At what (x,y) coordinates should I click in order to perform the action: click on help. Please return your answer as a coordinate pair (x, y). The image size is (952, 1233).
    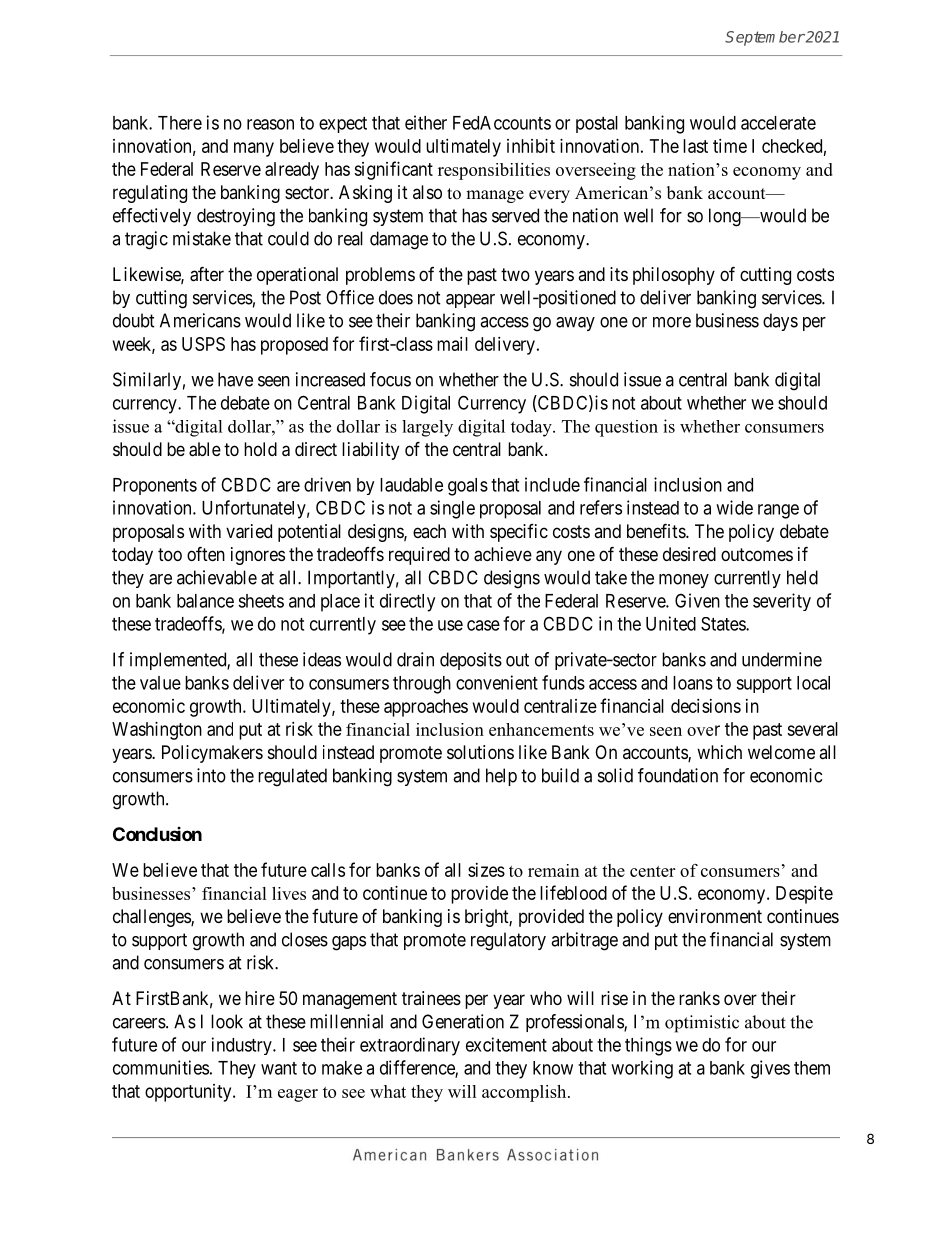
    Looking at the image, I should click on (501, 777).
